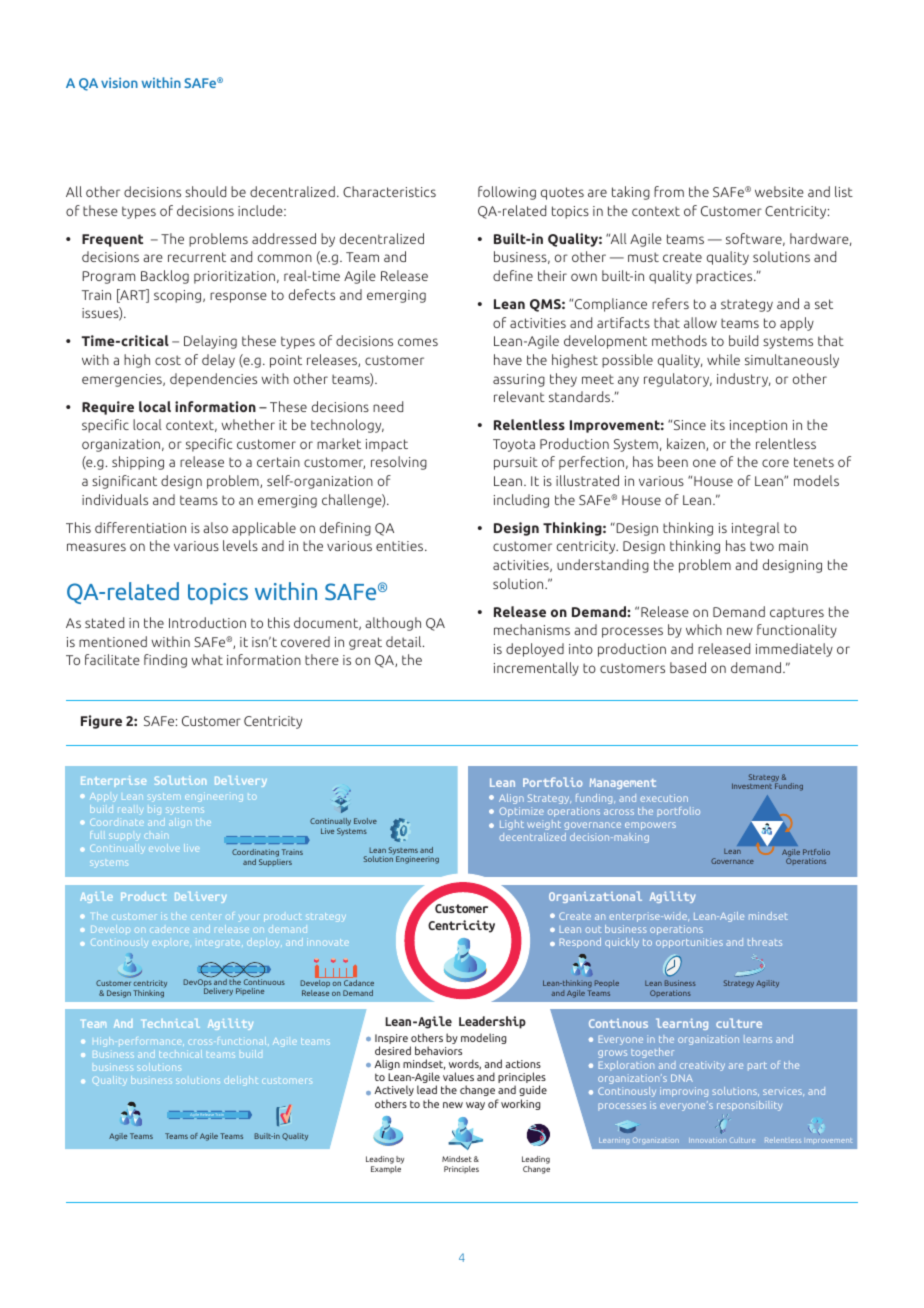 The image size is (924, 1308). What do you see at coordinates (536, 669) in the image?
I see `incrementally` at bounding box center [536, 669].
